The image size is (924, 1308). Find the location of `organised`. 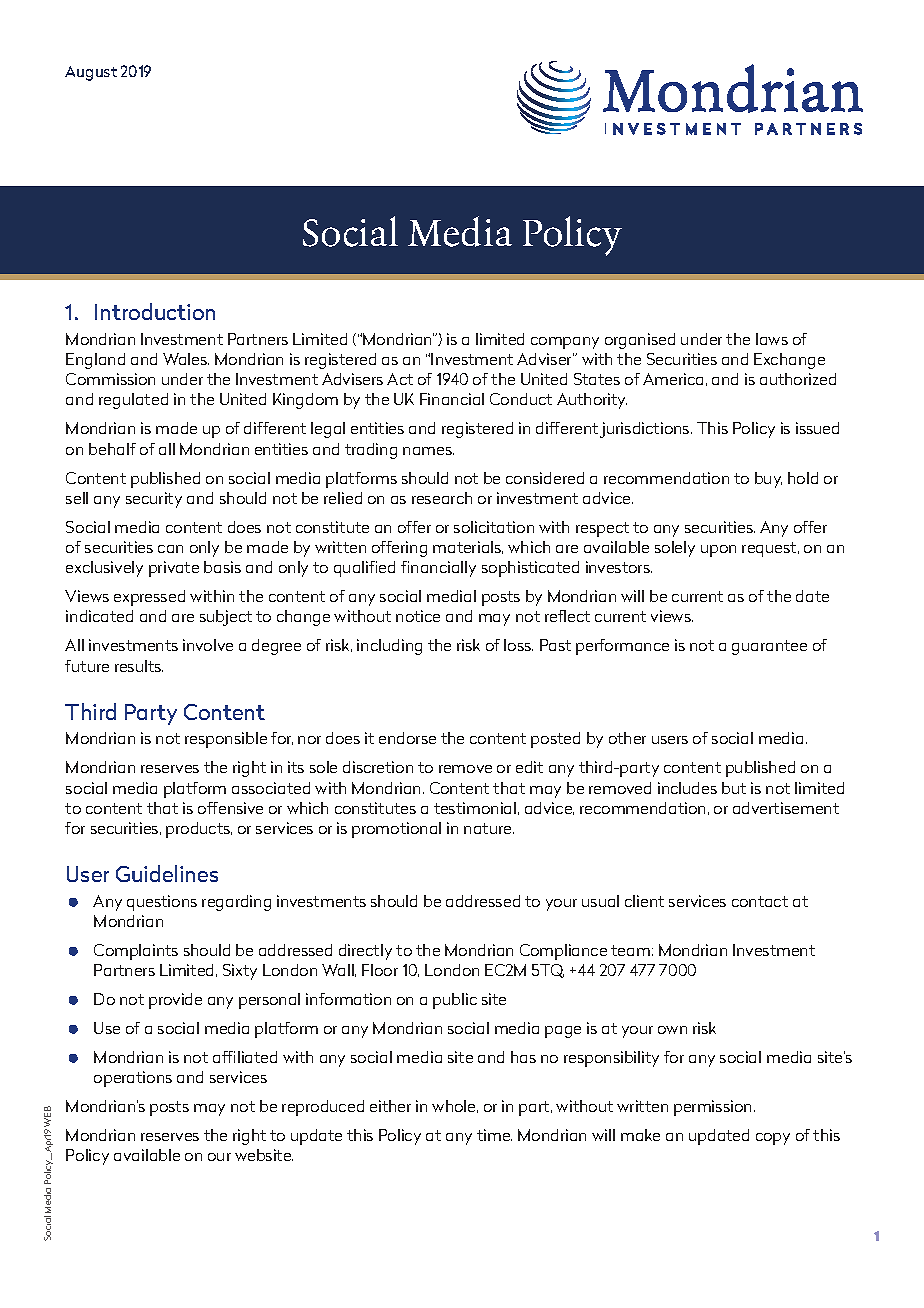

organised is located at coordinates (640, 341).
